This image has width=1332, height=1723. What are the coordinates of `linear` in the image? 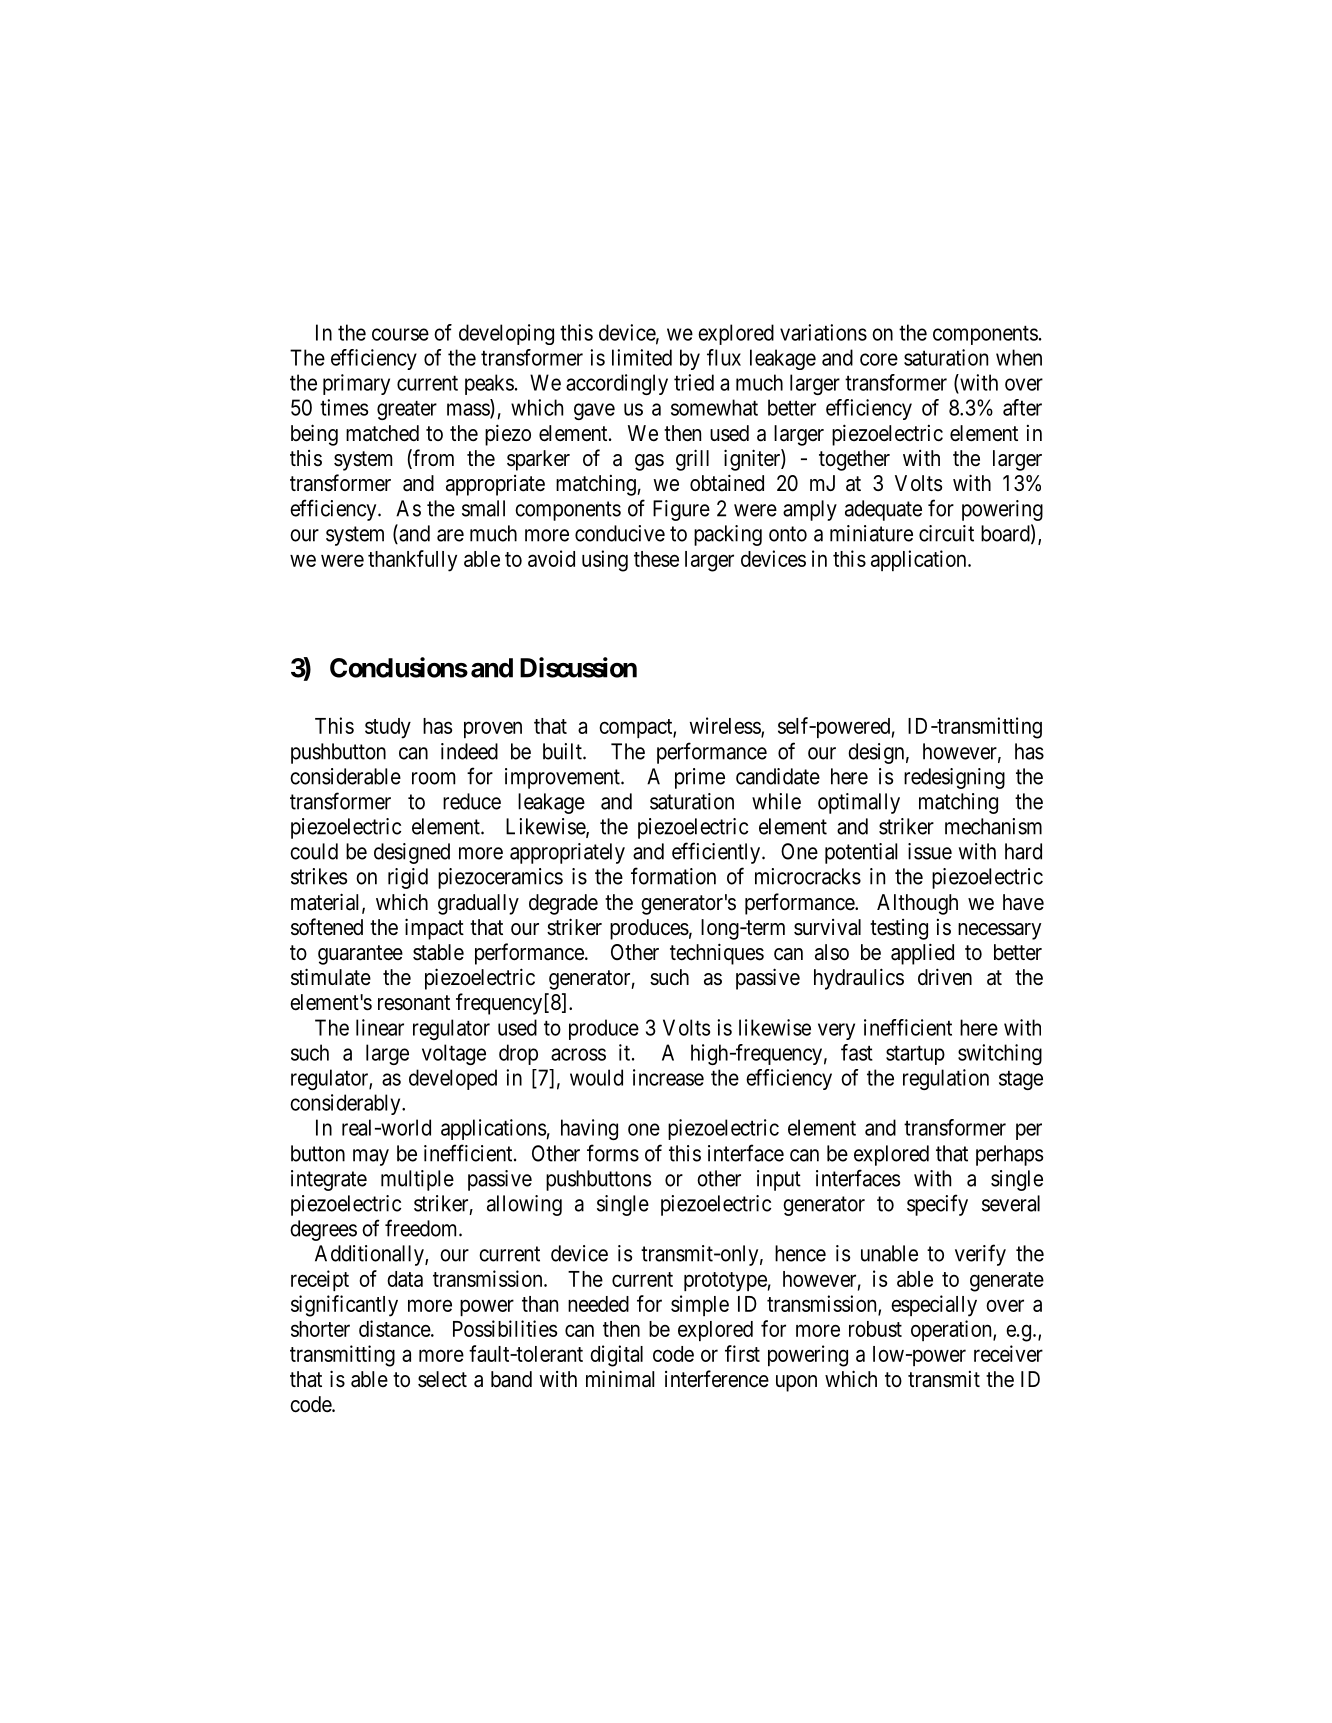 It's located at (380, 1027).
